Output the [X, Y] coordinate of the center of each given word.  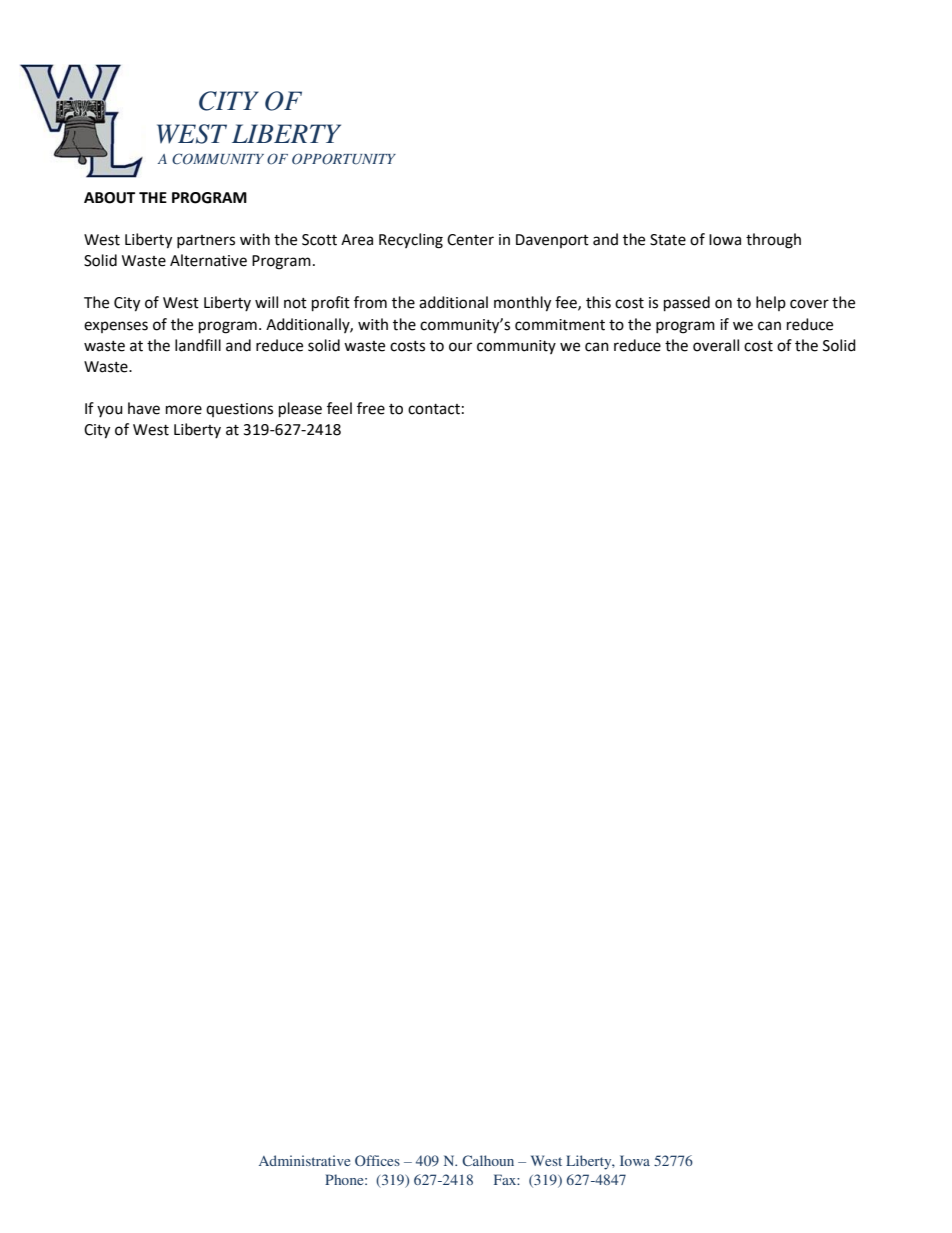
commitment [560, 325]
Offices [377, 1160]
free [371, 408]
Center [470, 240]
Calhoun [488, 1160]
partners [206, 241]
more [184, 410]
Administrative [304, 1160]
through [773, 241]
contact [434, 409]
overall [716, 345]
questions [239, 410]
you [110, 411]
